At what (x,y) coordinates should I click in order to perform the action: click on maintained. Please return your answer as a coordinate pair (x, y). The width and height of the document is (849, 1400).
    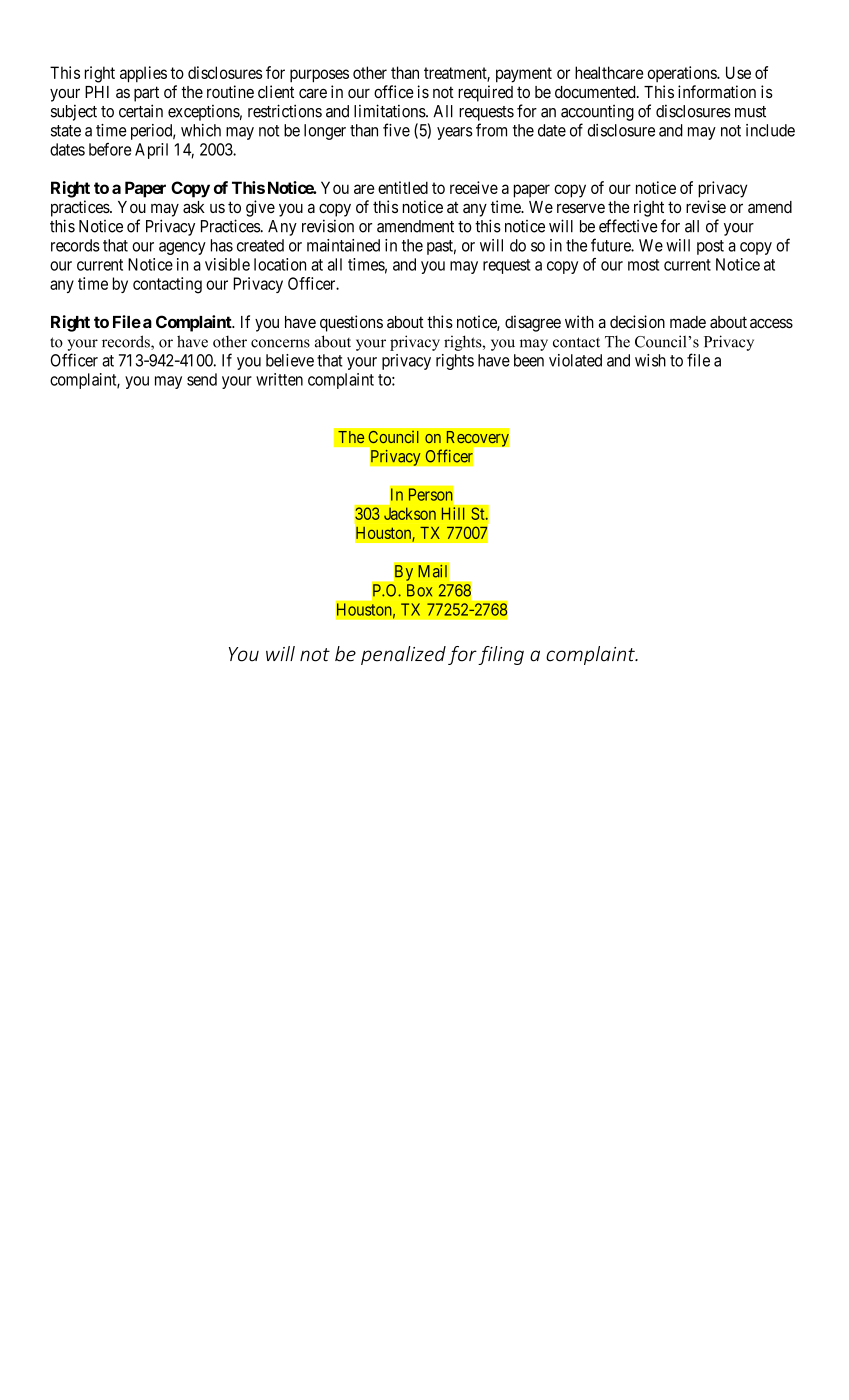
    Looking at the image, I should click on (343, 245).
